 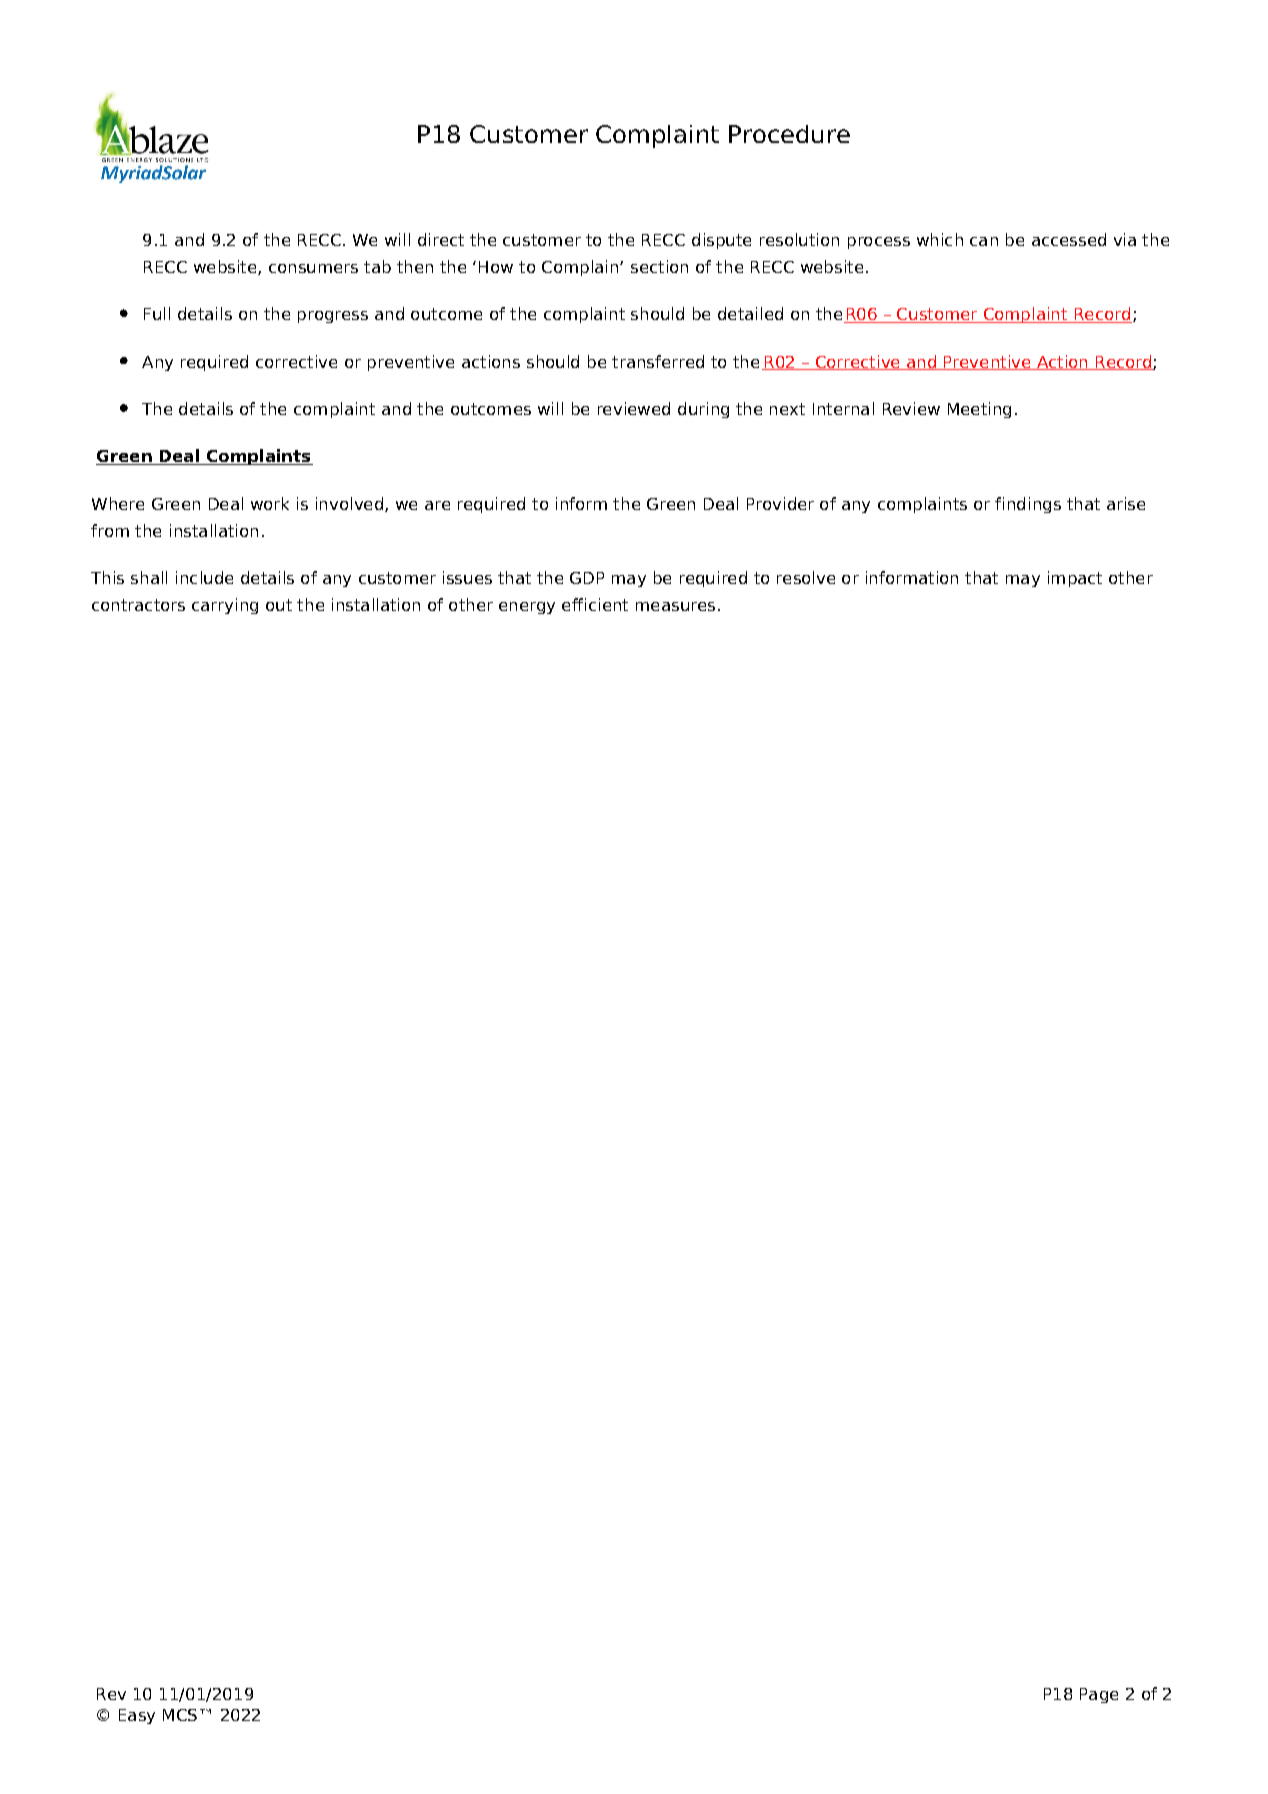 What do you see at coordinates (225, 606) in the screenshot?
I see `carrying` at bounding box center [225, 606].
